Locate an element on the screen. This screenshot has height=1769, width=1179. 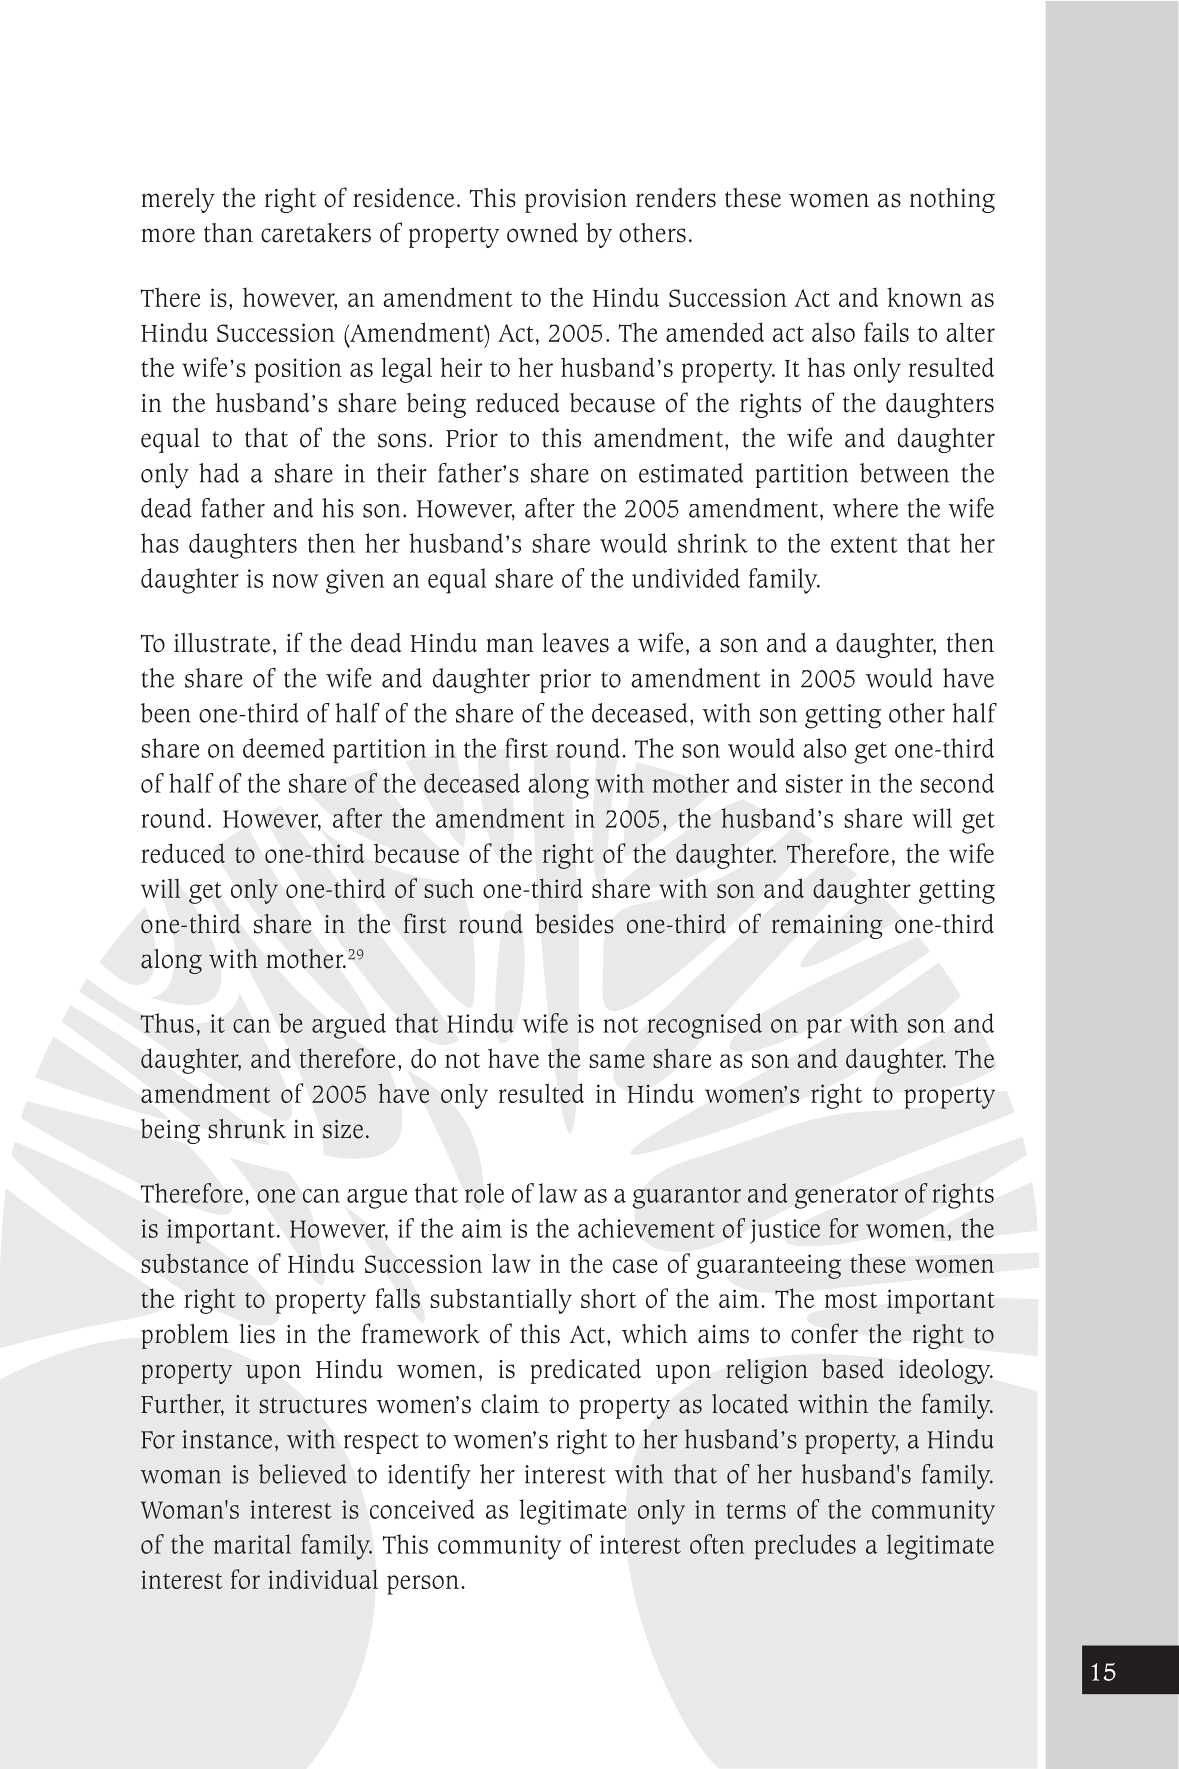
illustrate is located at coordinates (222, 643).
